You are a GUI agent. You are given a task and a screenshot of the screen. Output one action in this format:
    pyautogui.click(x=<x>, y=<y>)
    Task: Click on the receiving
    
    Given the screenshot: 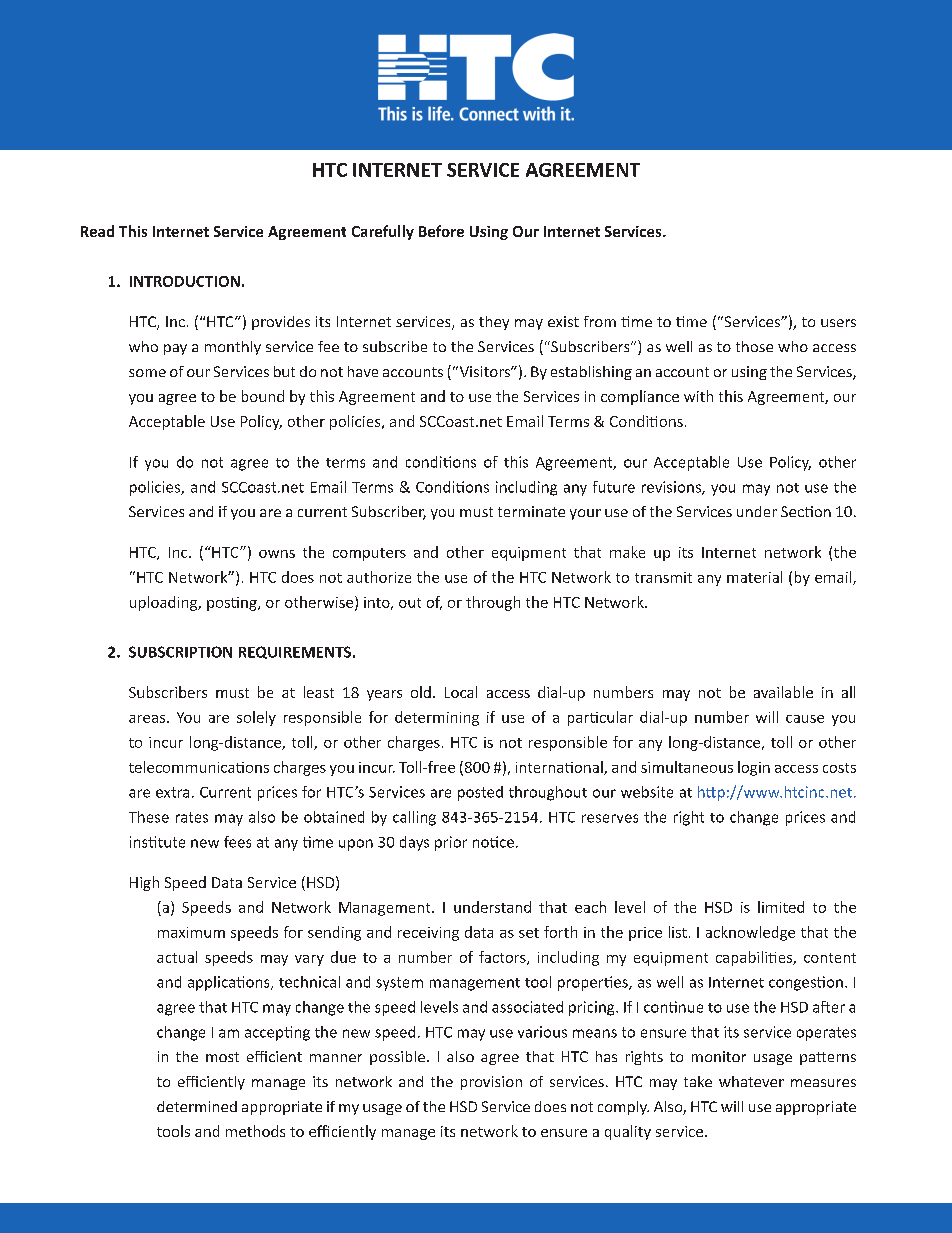 What is the action you would take?
    pyautogui.click(x=428, y=934)
